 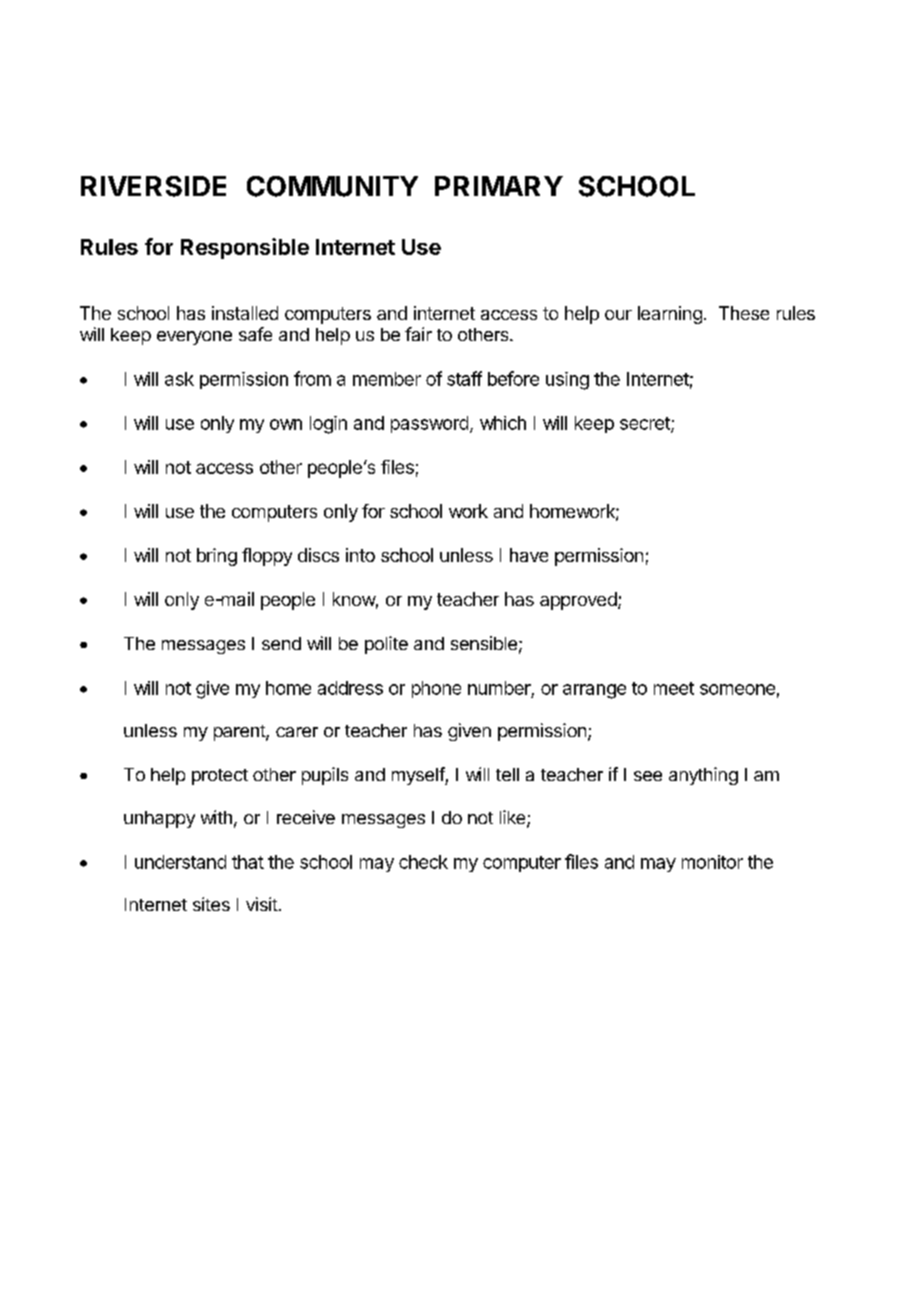 What do you see at coordinates (211, 904) in the screenshot?
I see `sites` at bounding box center [211, 904].
